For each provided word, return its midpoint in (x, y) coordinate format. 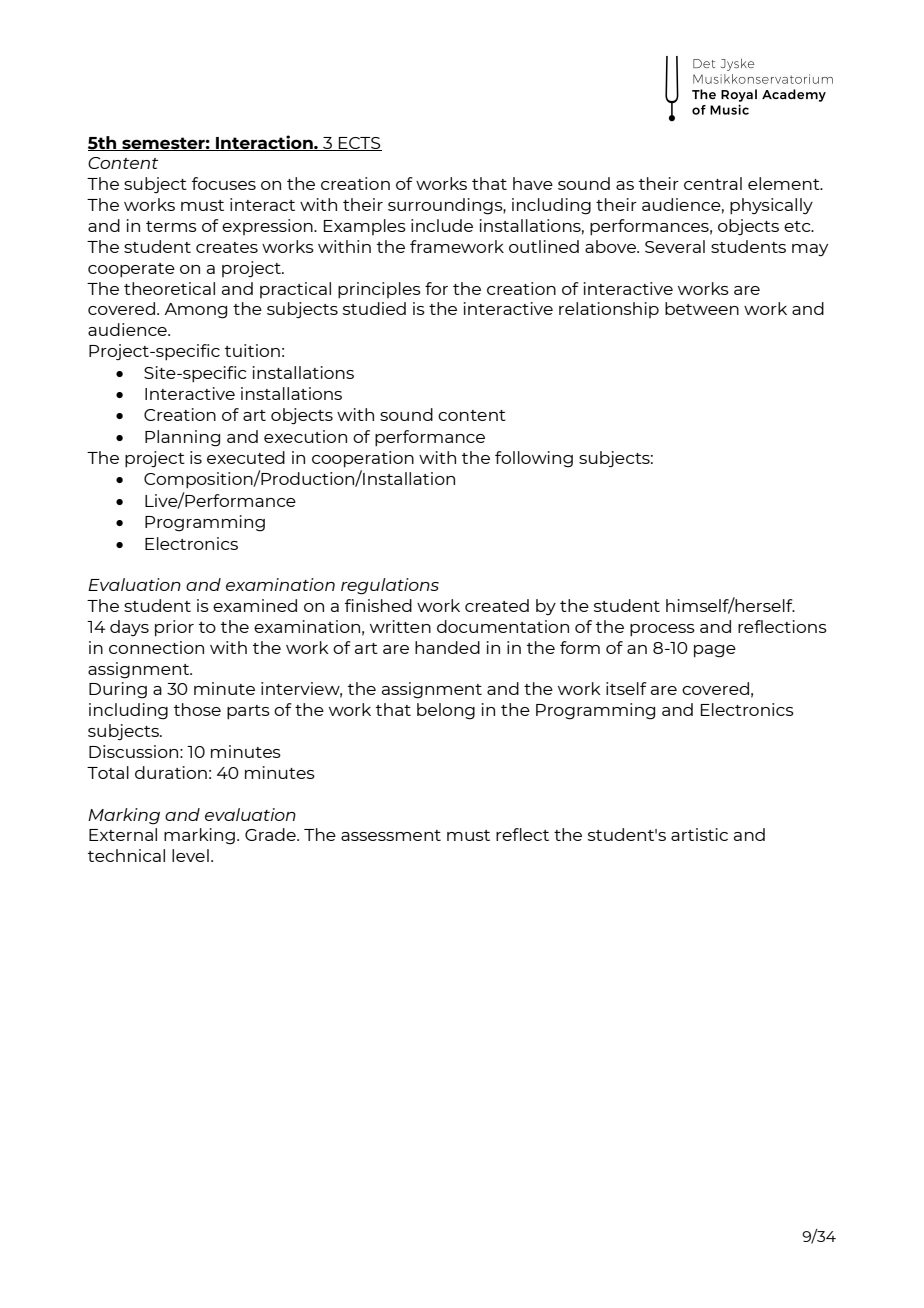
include (442, 225)
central (713, 183)
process (662, 630)
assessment (391, 835)
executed (246, 457)
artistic (699, 834)
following (534, 459)
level (190, 855)
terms (171, 226)
